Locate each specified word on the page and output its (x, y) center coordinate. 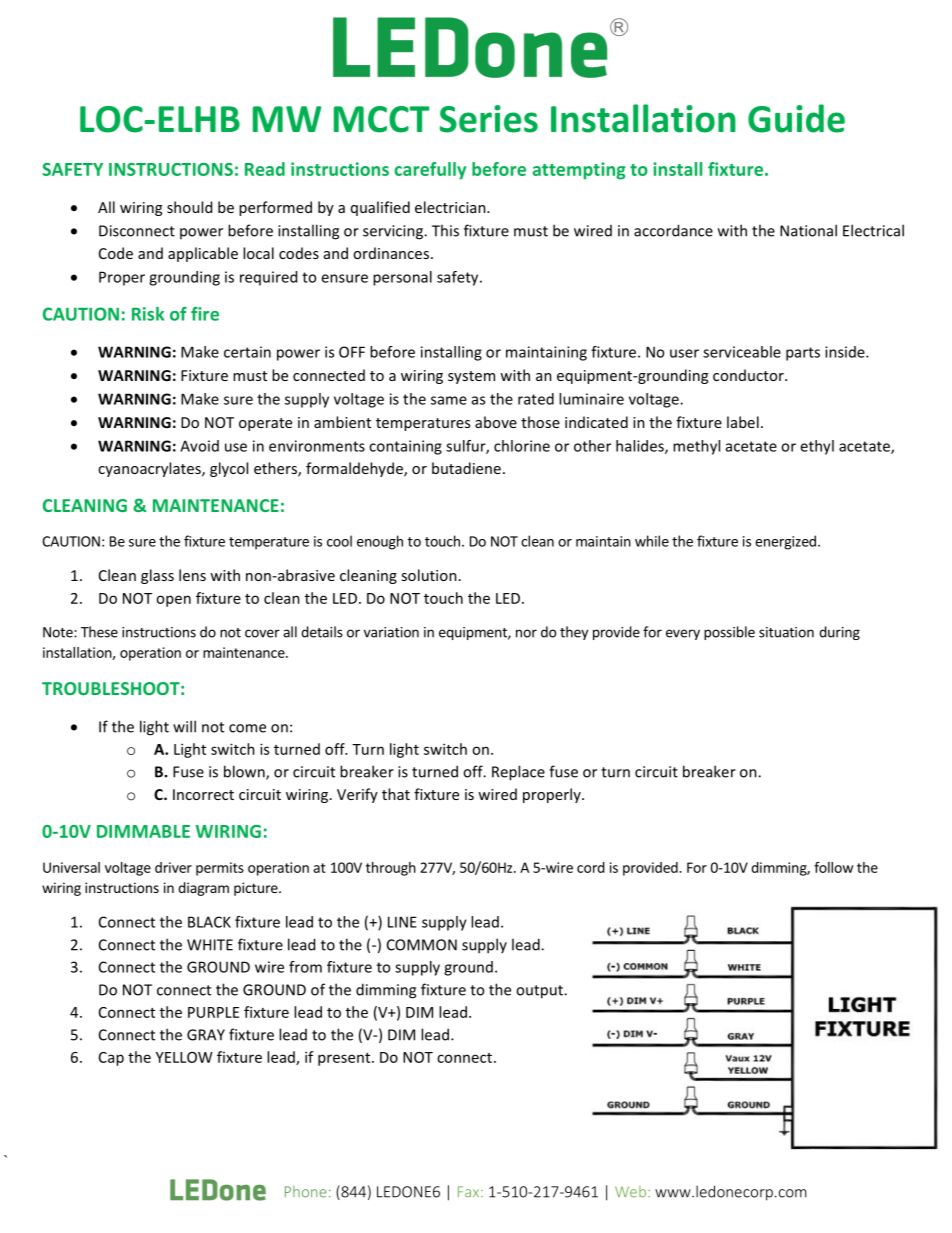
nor (526, 633)
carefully (430, 171)
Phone (305, 1192)
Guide (796, 118)
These (99, 632)
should (189, 207)
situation (786, 632)
